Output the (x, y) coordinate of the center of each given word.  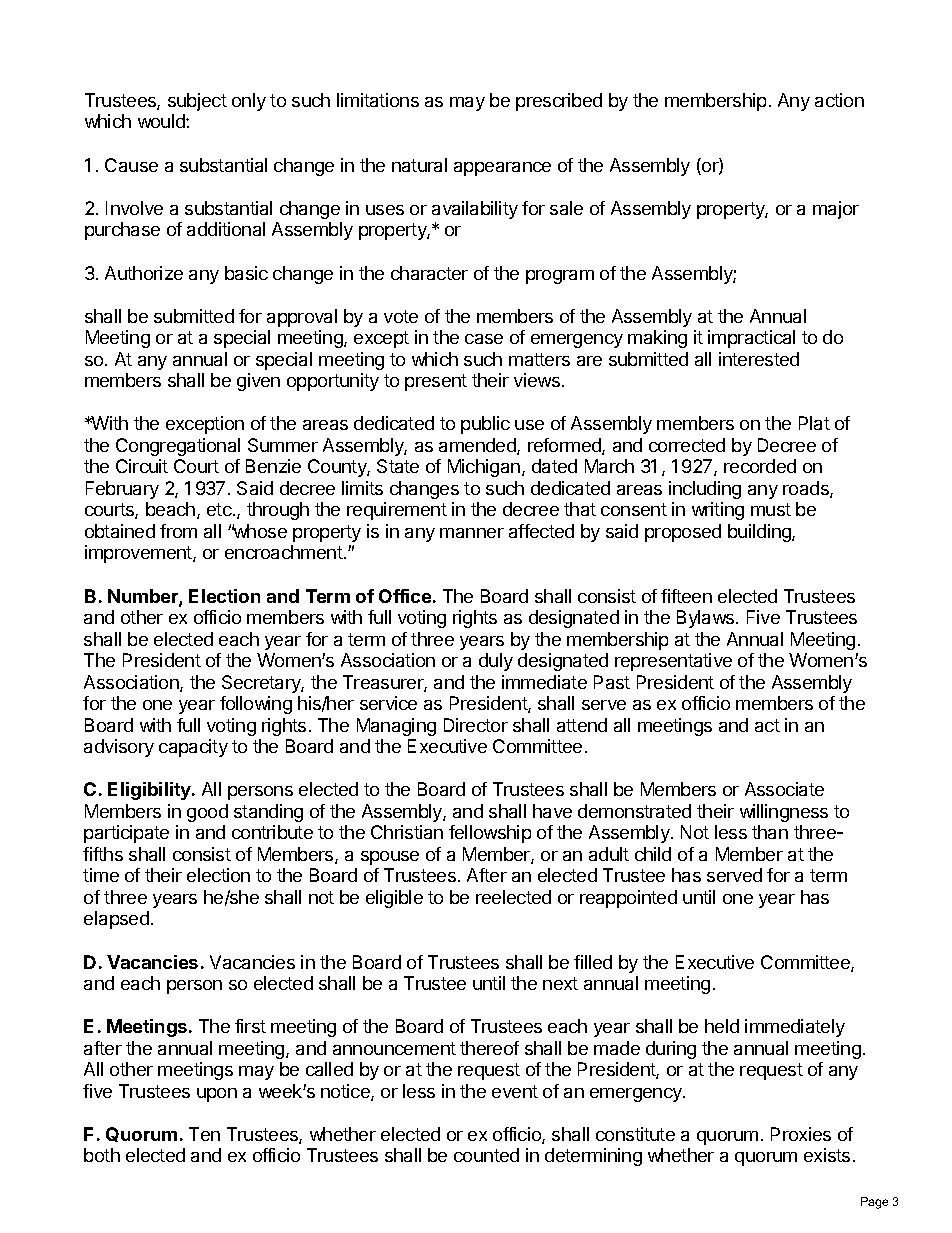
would (162, 121)
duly (496, 662)
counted (486, 1155)
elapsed (116, 920)
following (256, 705)
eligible (394, 899)
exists (827, 1155)
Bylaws (707, 619)
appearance (502, 169)
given (258, 382)
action (839, 100)
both (102, 1155)
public (485, 425)
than (770, 832)
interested (759, 359)
